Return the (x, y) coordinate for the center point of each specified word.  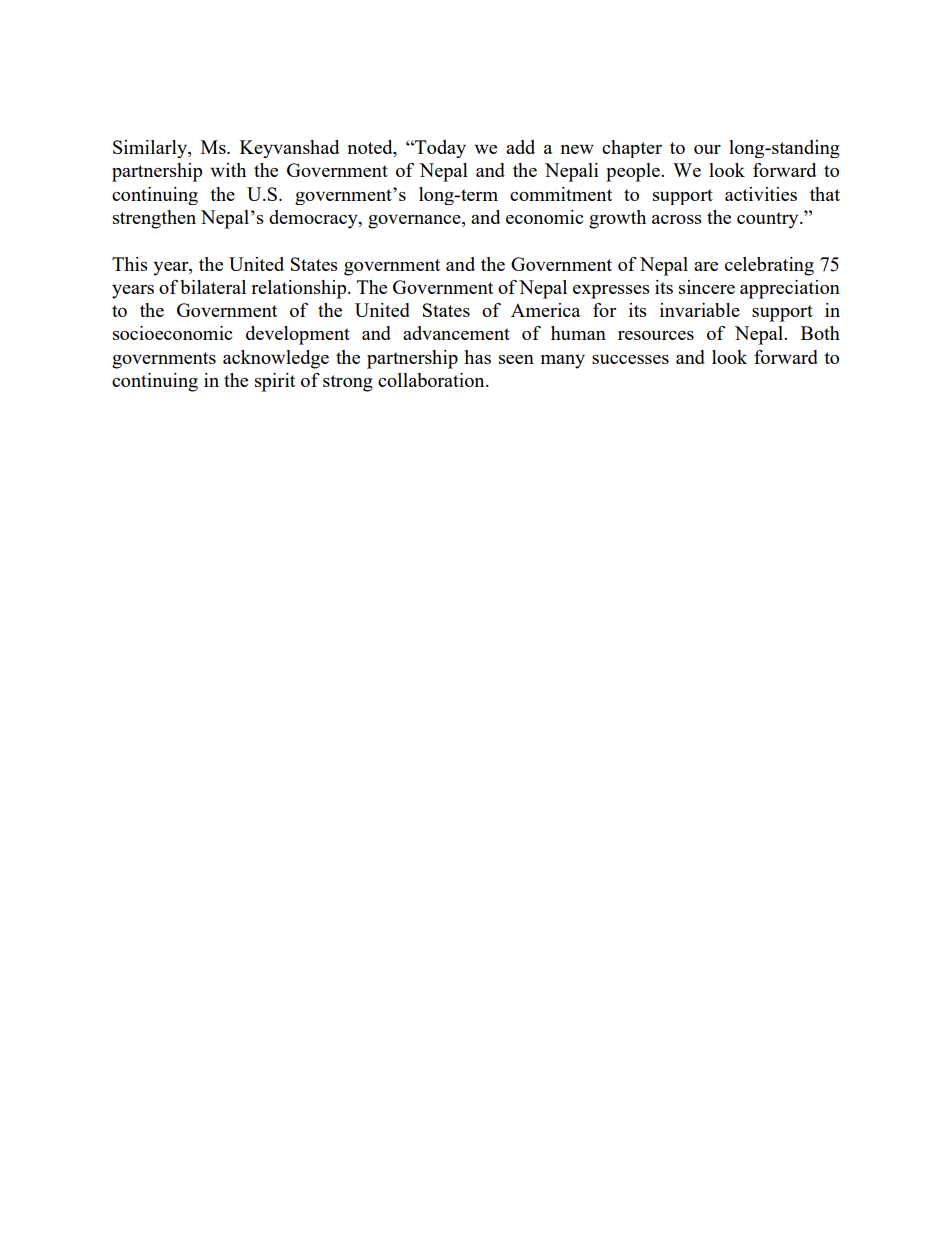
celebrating (769, 266)
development (298, 335)
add (520, 147)
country (769, 220)
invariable (700, 310)
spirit (275, 382)
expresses (611, 292)
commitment (561, 194)
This (130, 264)
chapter (632, 149)
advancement (456, 333)
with (228, 170)
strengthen (154, 219)
